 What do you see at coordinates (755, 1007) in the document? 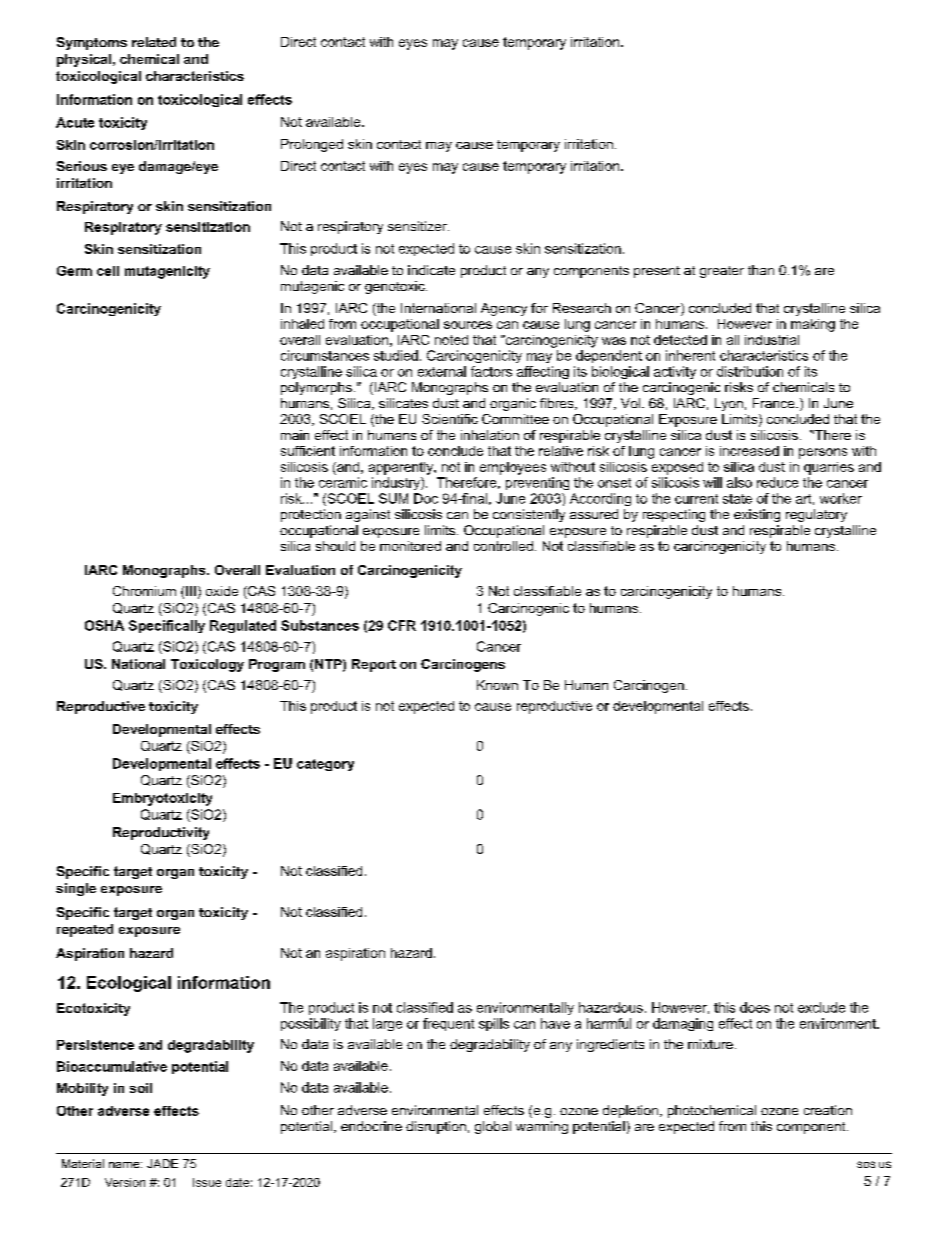
I see `does` at bounding box center [755, 1007].
